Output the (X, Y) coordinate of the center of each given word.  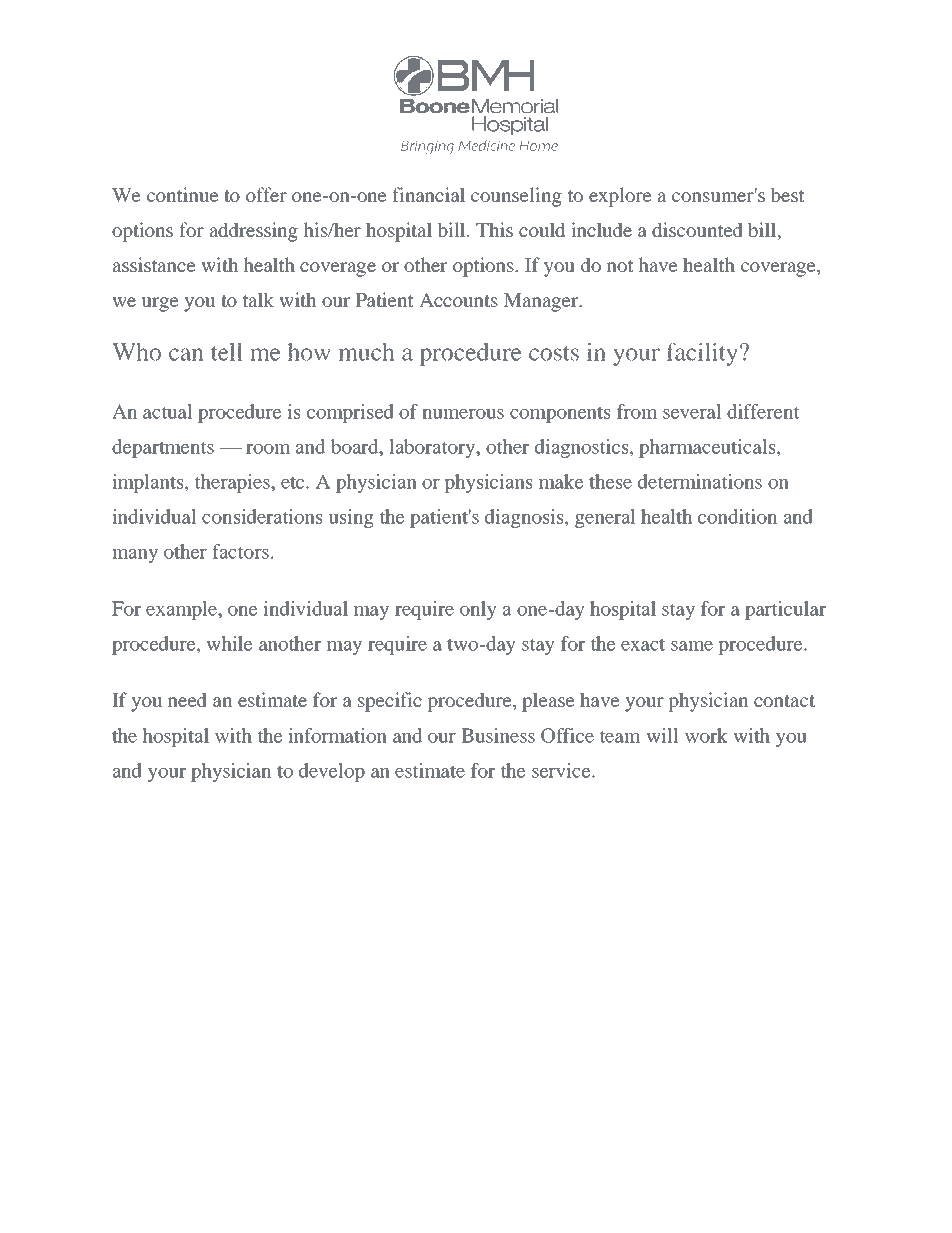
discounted (697, 229)
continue (182, 194)
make (561, 481)
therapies (233, 483)
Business (498, 735)
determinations (700, 481)
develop (332, 772)
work (706, 735)
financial (429, 194)
